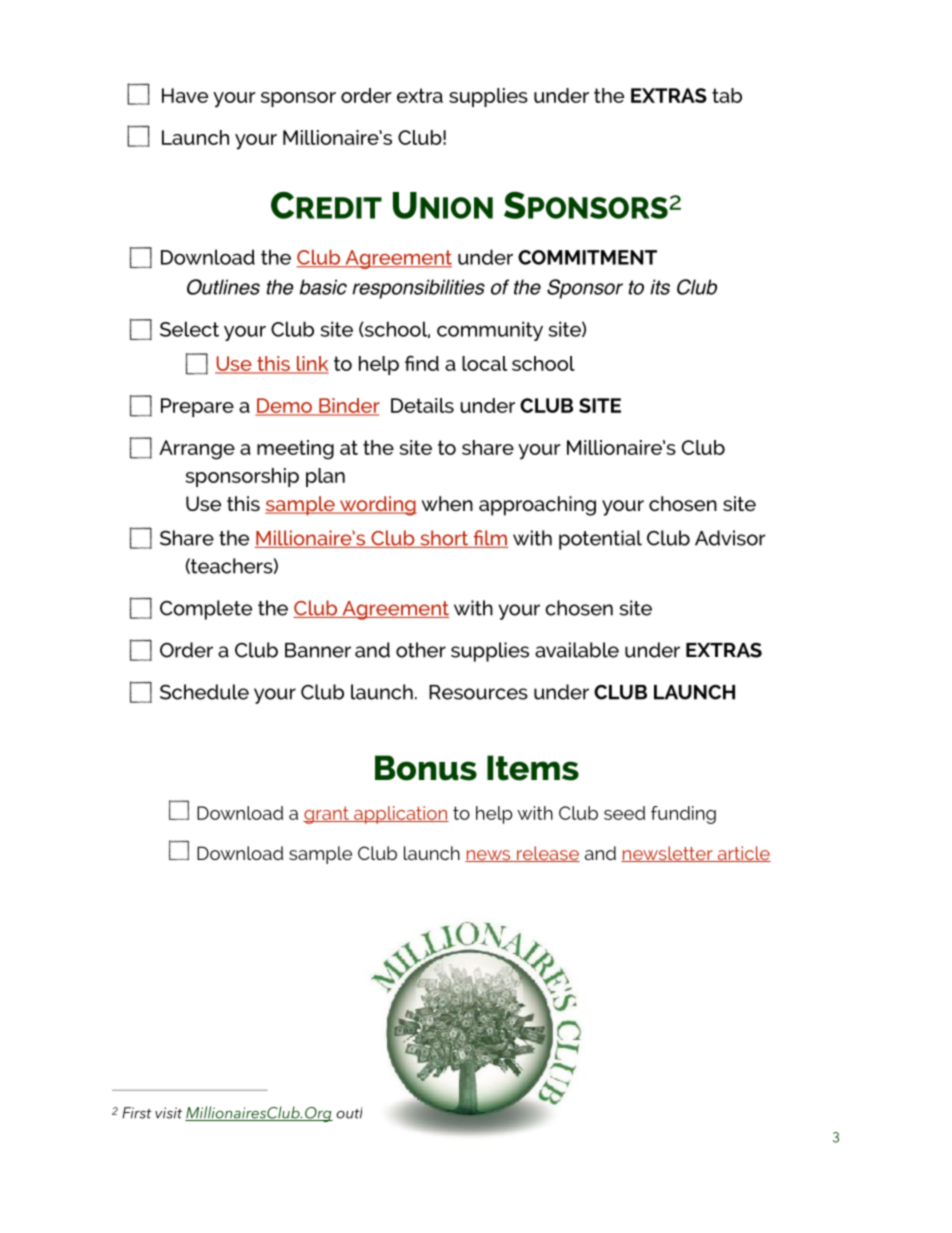 The width and height of the screenshot is (952, 1233). I want to click on Have, so click(185, 95).
